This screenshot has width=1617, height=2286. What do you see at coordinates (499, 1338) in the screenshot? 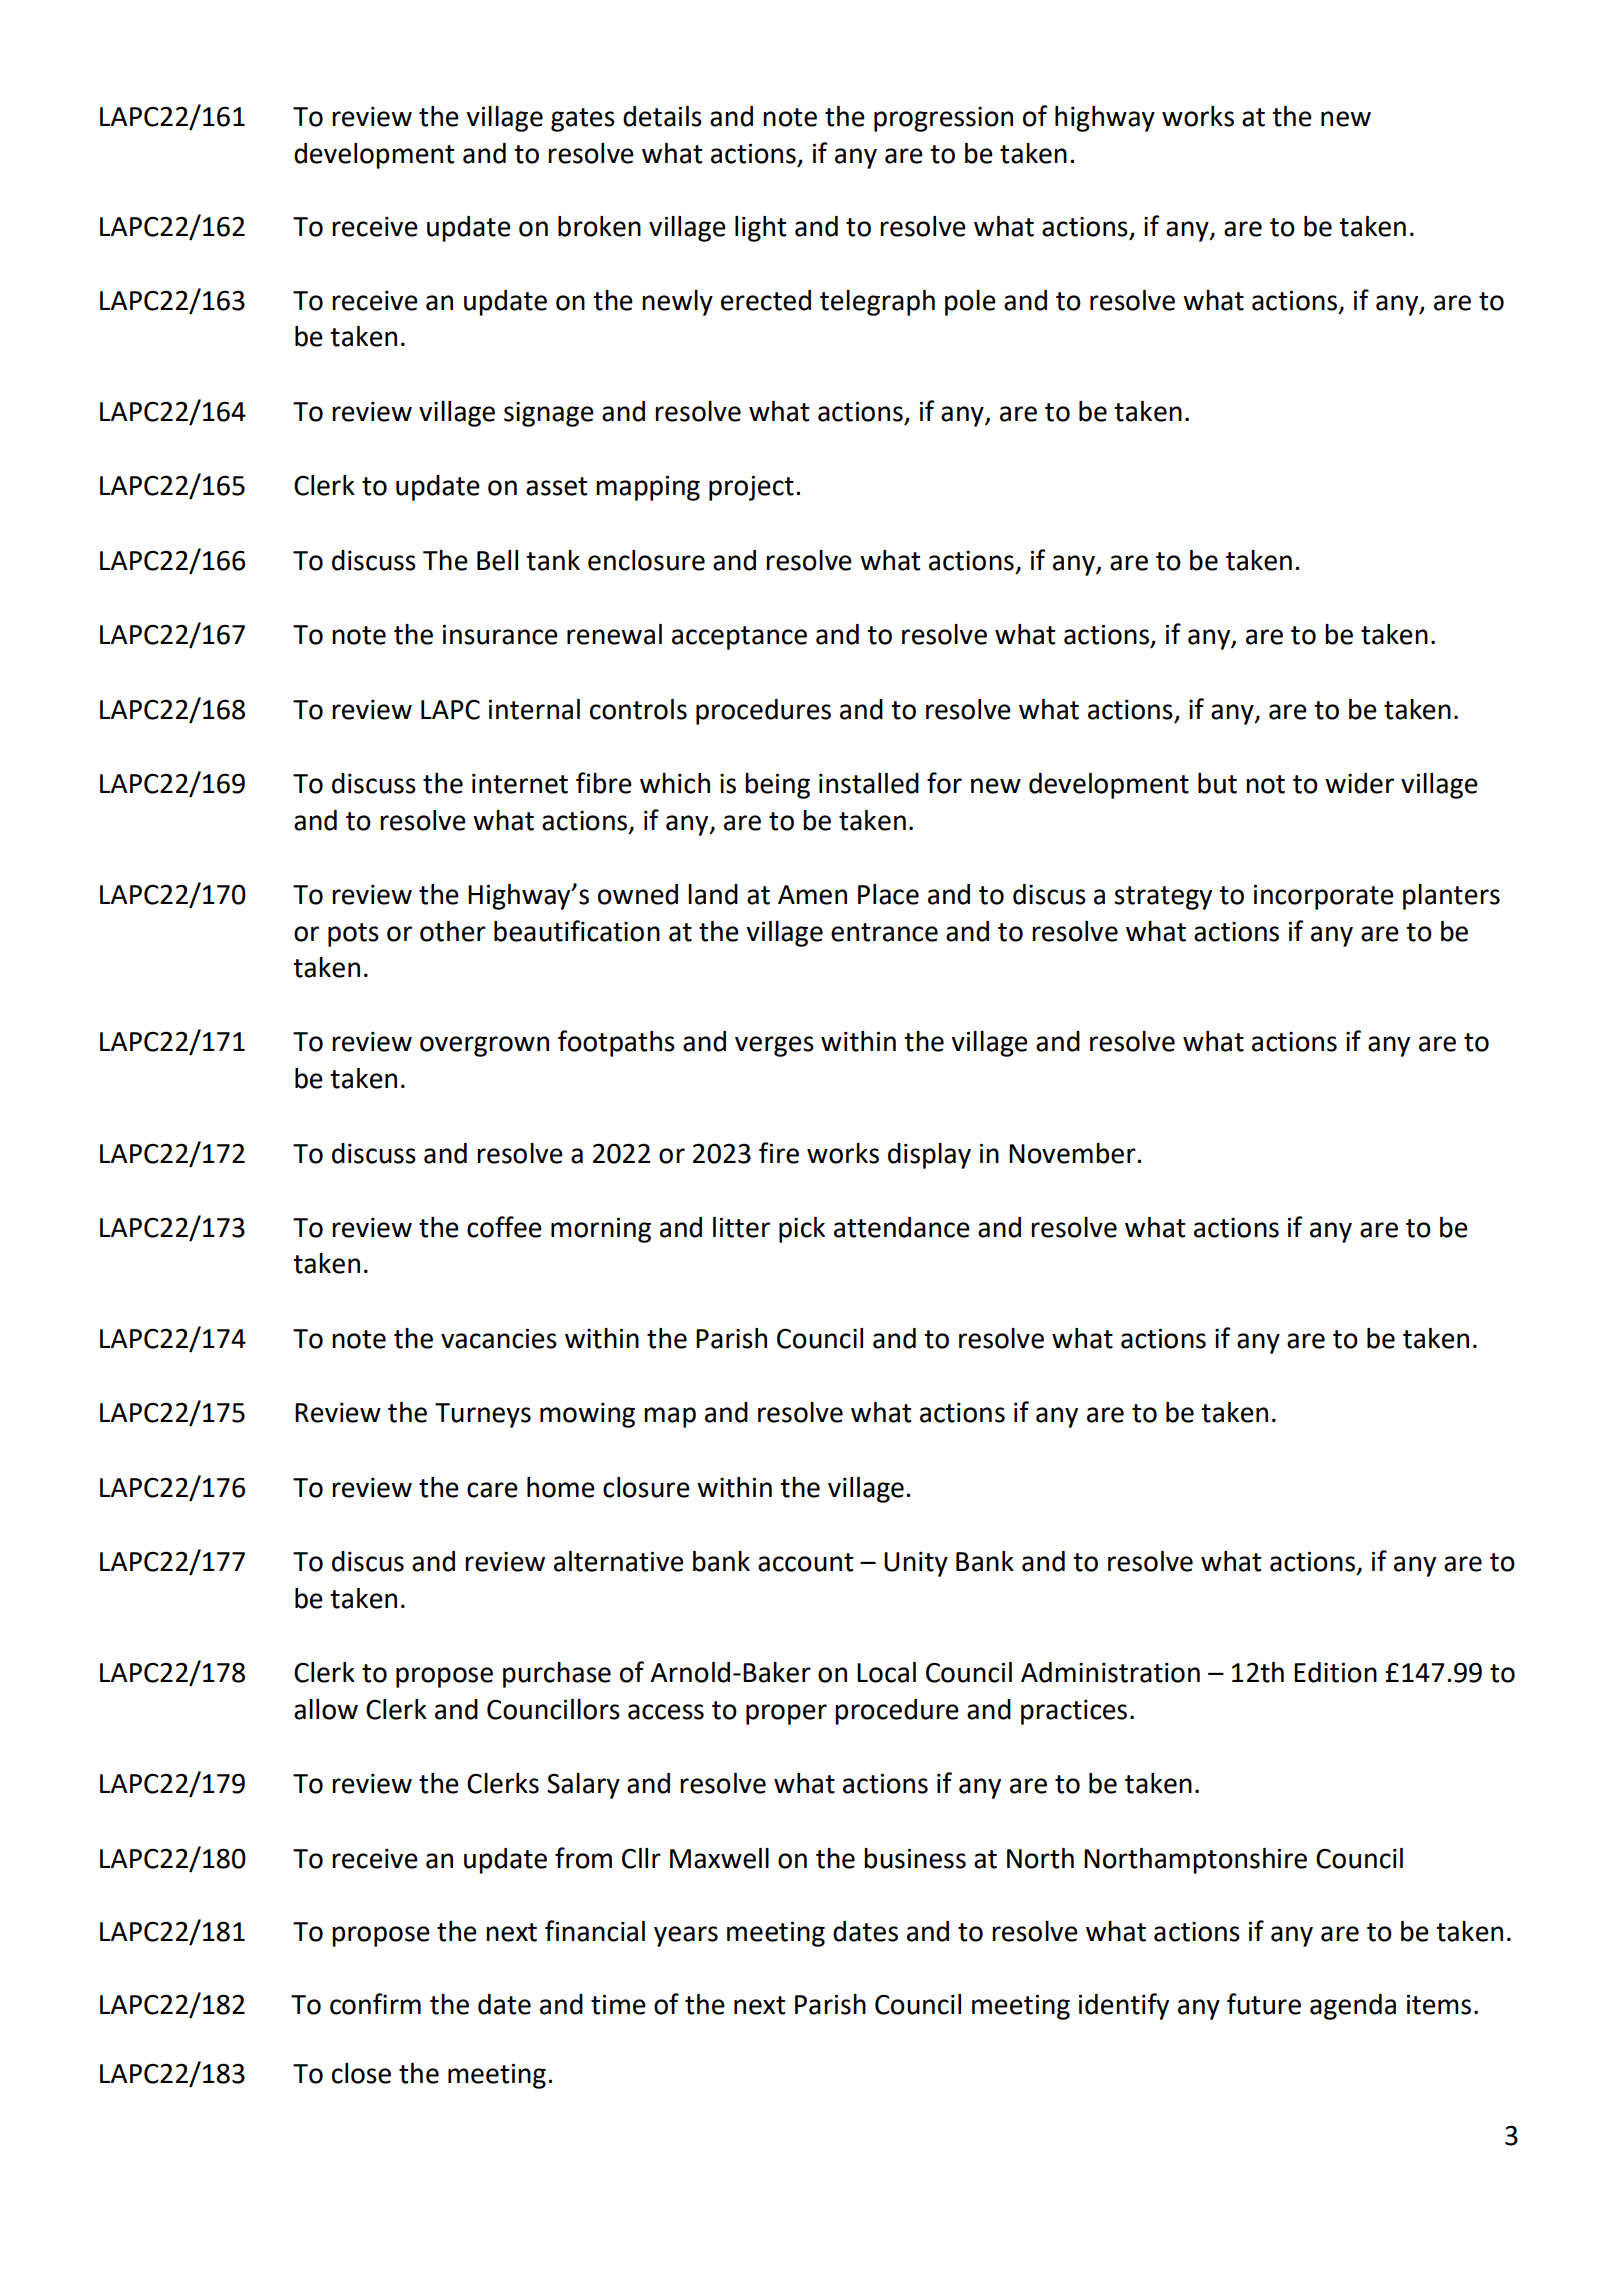
I see `vacancies` at bounding box center [499, 1338].
